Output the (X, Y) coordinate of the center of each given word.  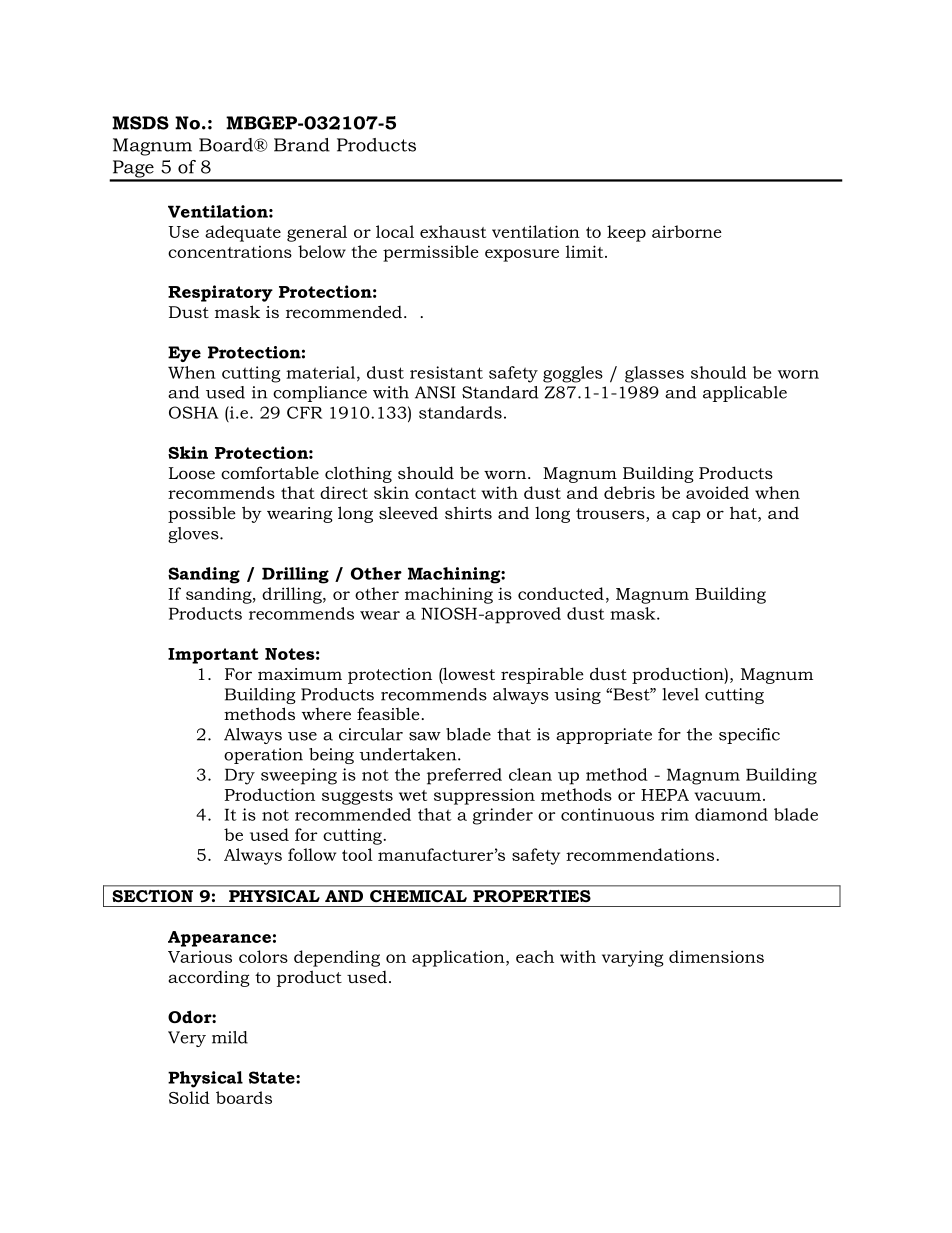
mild (230, 1037)
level (680, 694)
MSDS (140, 123)
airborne (687, 231)
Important (213, 656)
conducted (561, 593)
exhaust (453, 231)
